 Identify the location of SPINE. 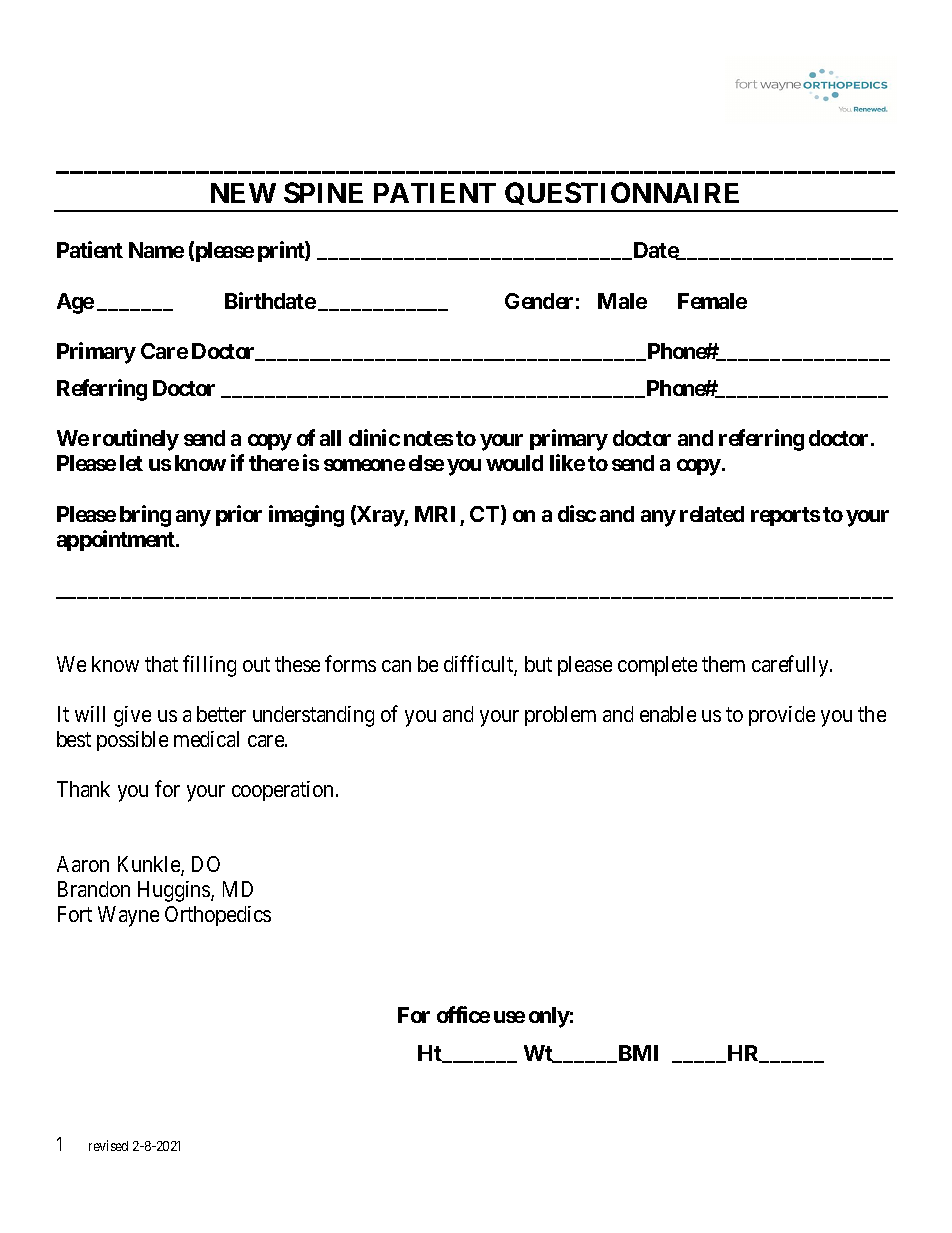
(323, 192).
